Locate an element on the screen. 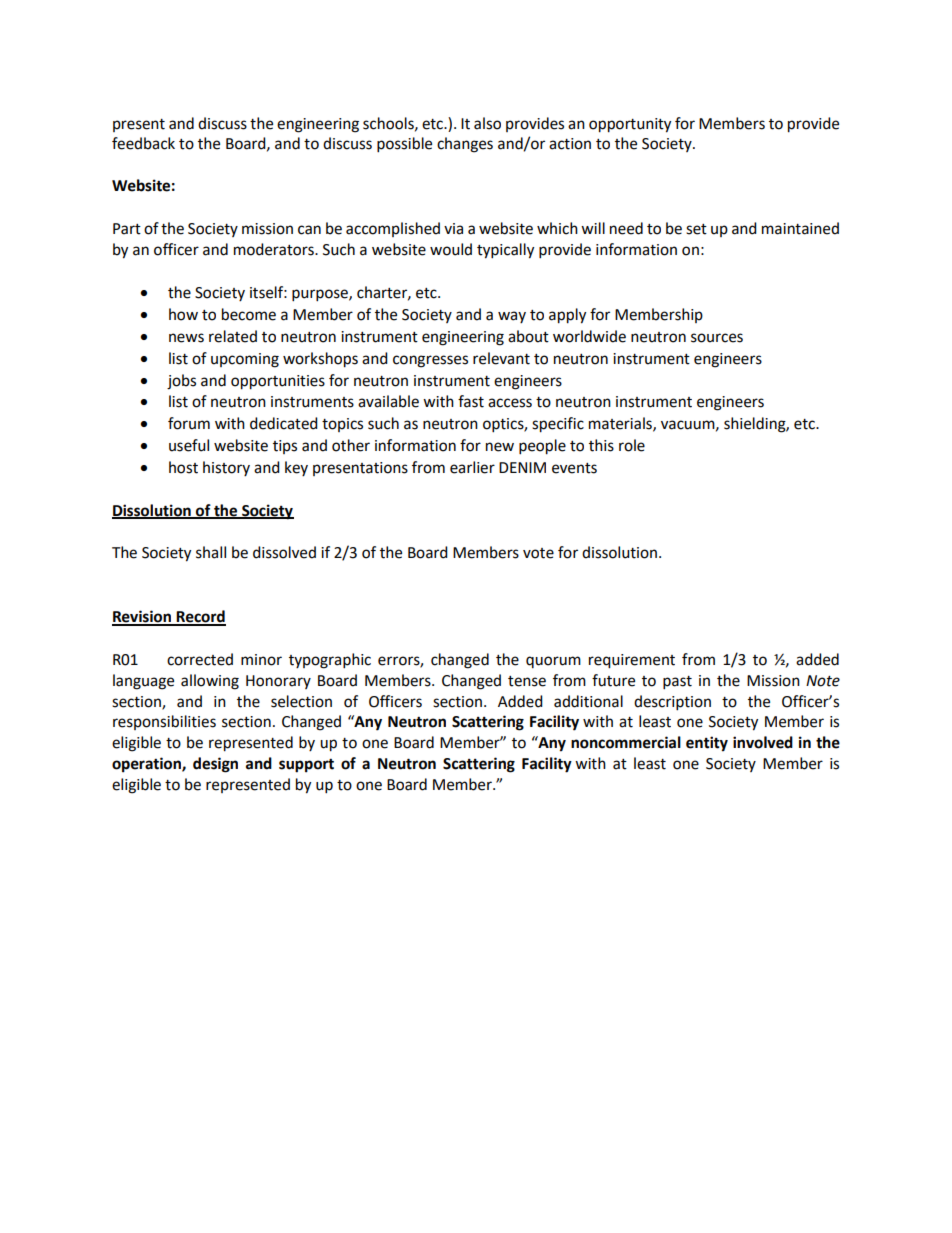  design is located at coordinates (215, 765).
